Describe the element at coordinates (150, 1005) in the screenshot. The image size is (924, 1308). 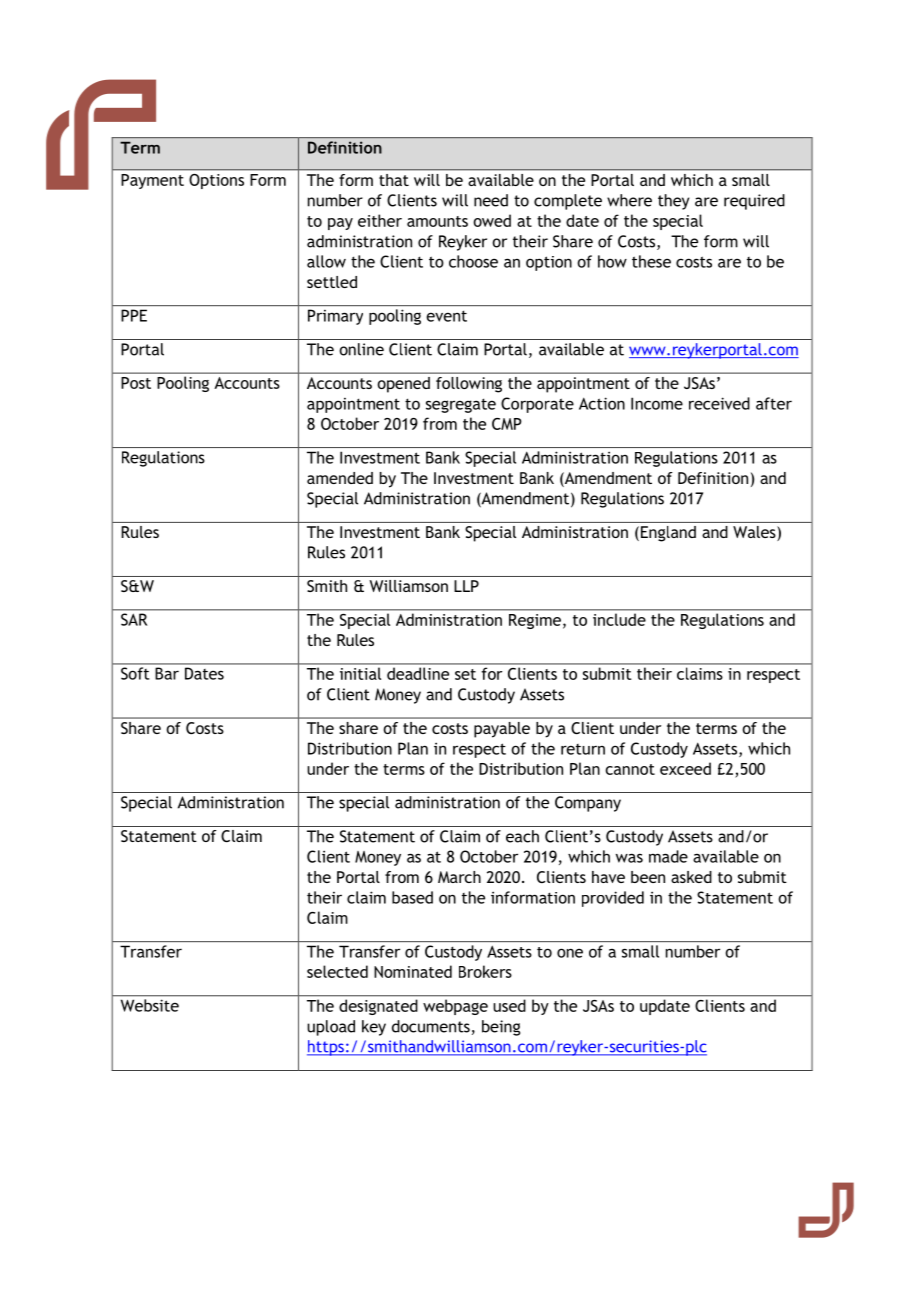
I see `Website` at that location.
